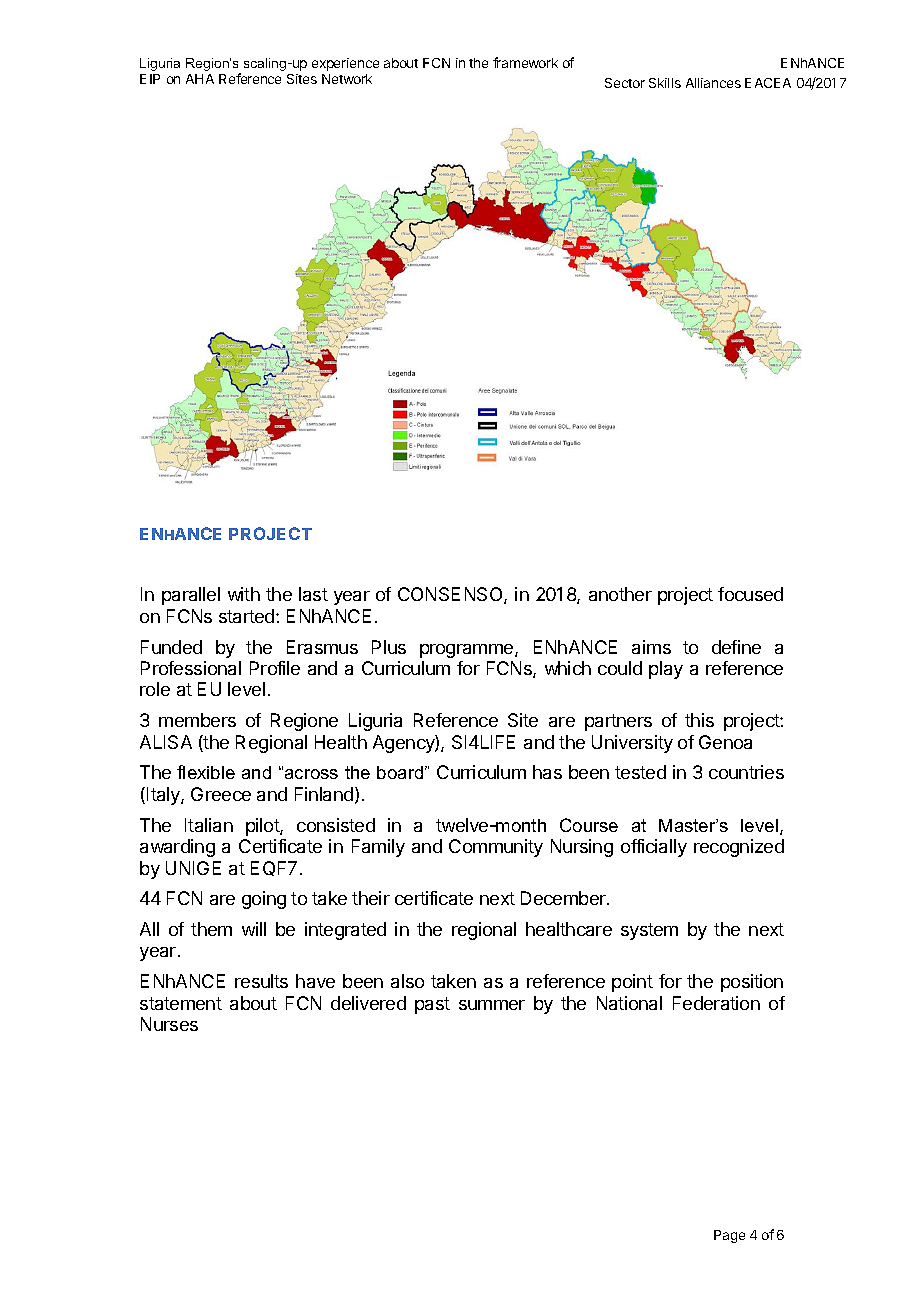  Describe the element at coordinates (468, 651) in the document. I see `programme` at that location.
